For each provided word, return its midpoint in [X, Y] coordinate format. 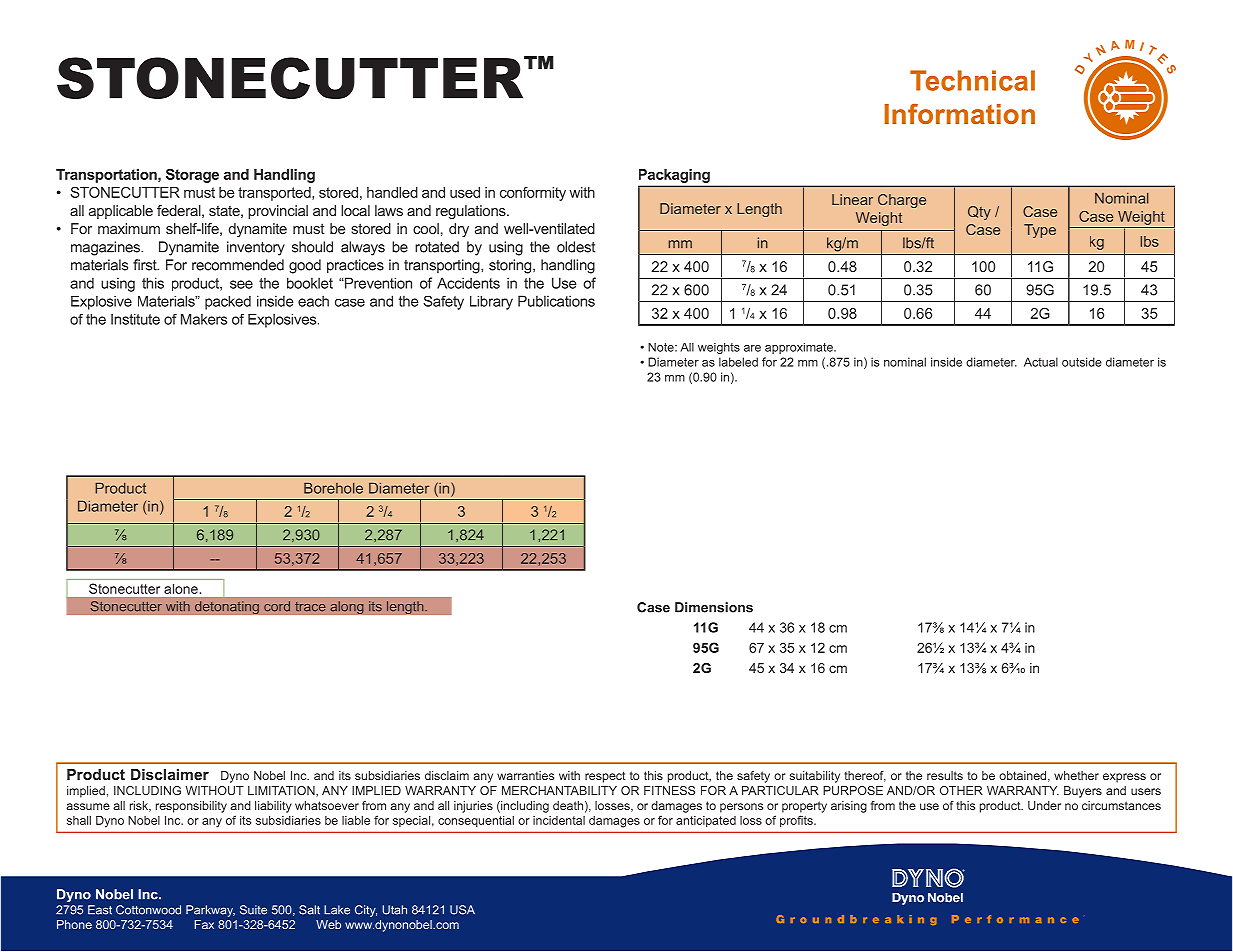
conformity [533, 194]
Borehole [333, 488]
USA [462, 910]
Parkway [210, 911]
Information [960, 113]
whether [1076, 775]
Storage [192, 176]
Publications [556, 301]
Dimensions [714, 607]
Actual [1041, 362]
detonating [227, 607]
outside [1082, 362]
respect [605, 777]
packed [228, 303]
